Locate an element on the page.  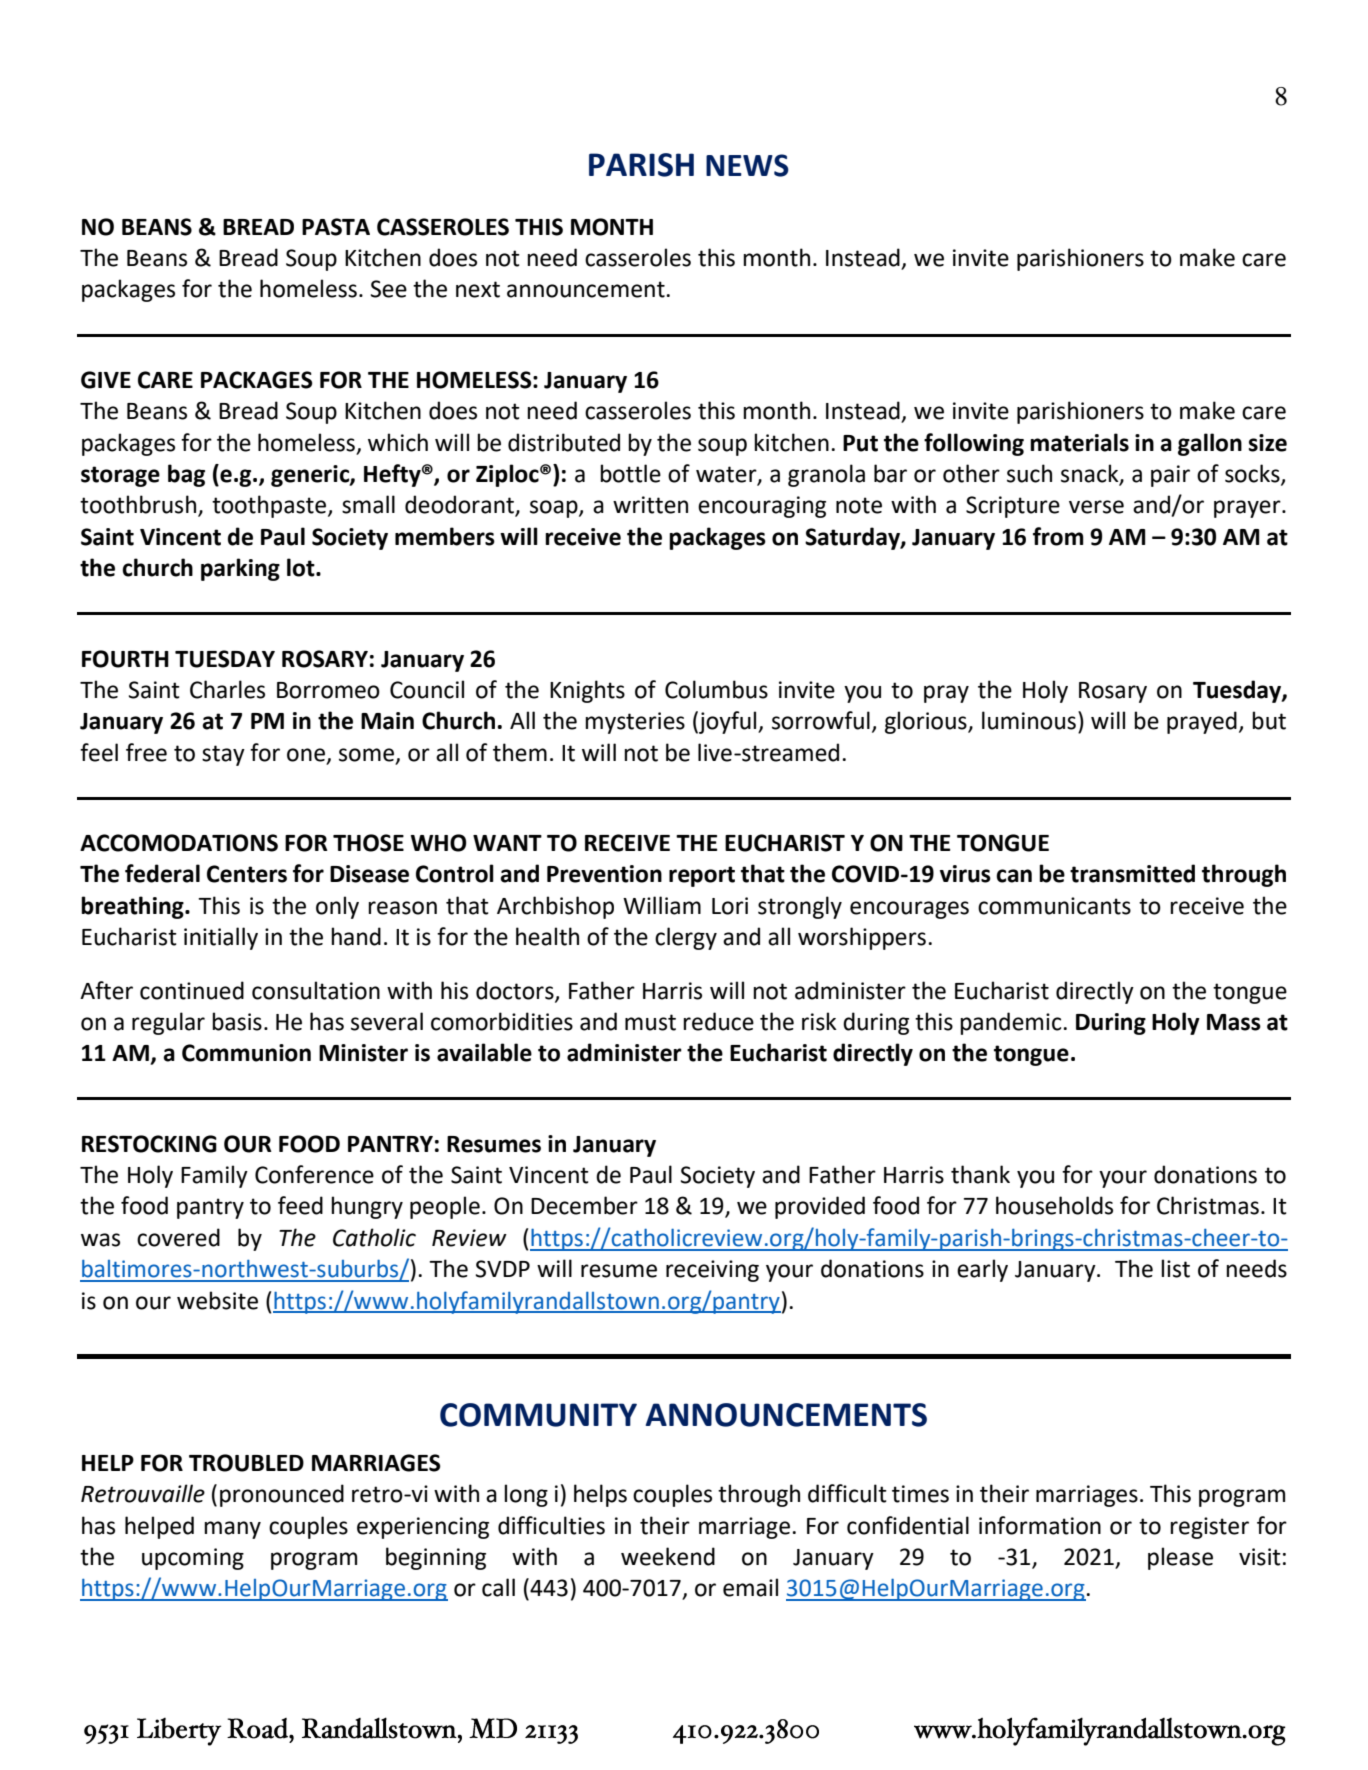
materials is located at coordinates (1079, 442).
